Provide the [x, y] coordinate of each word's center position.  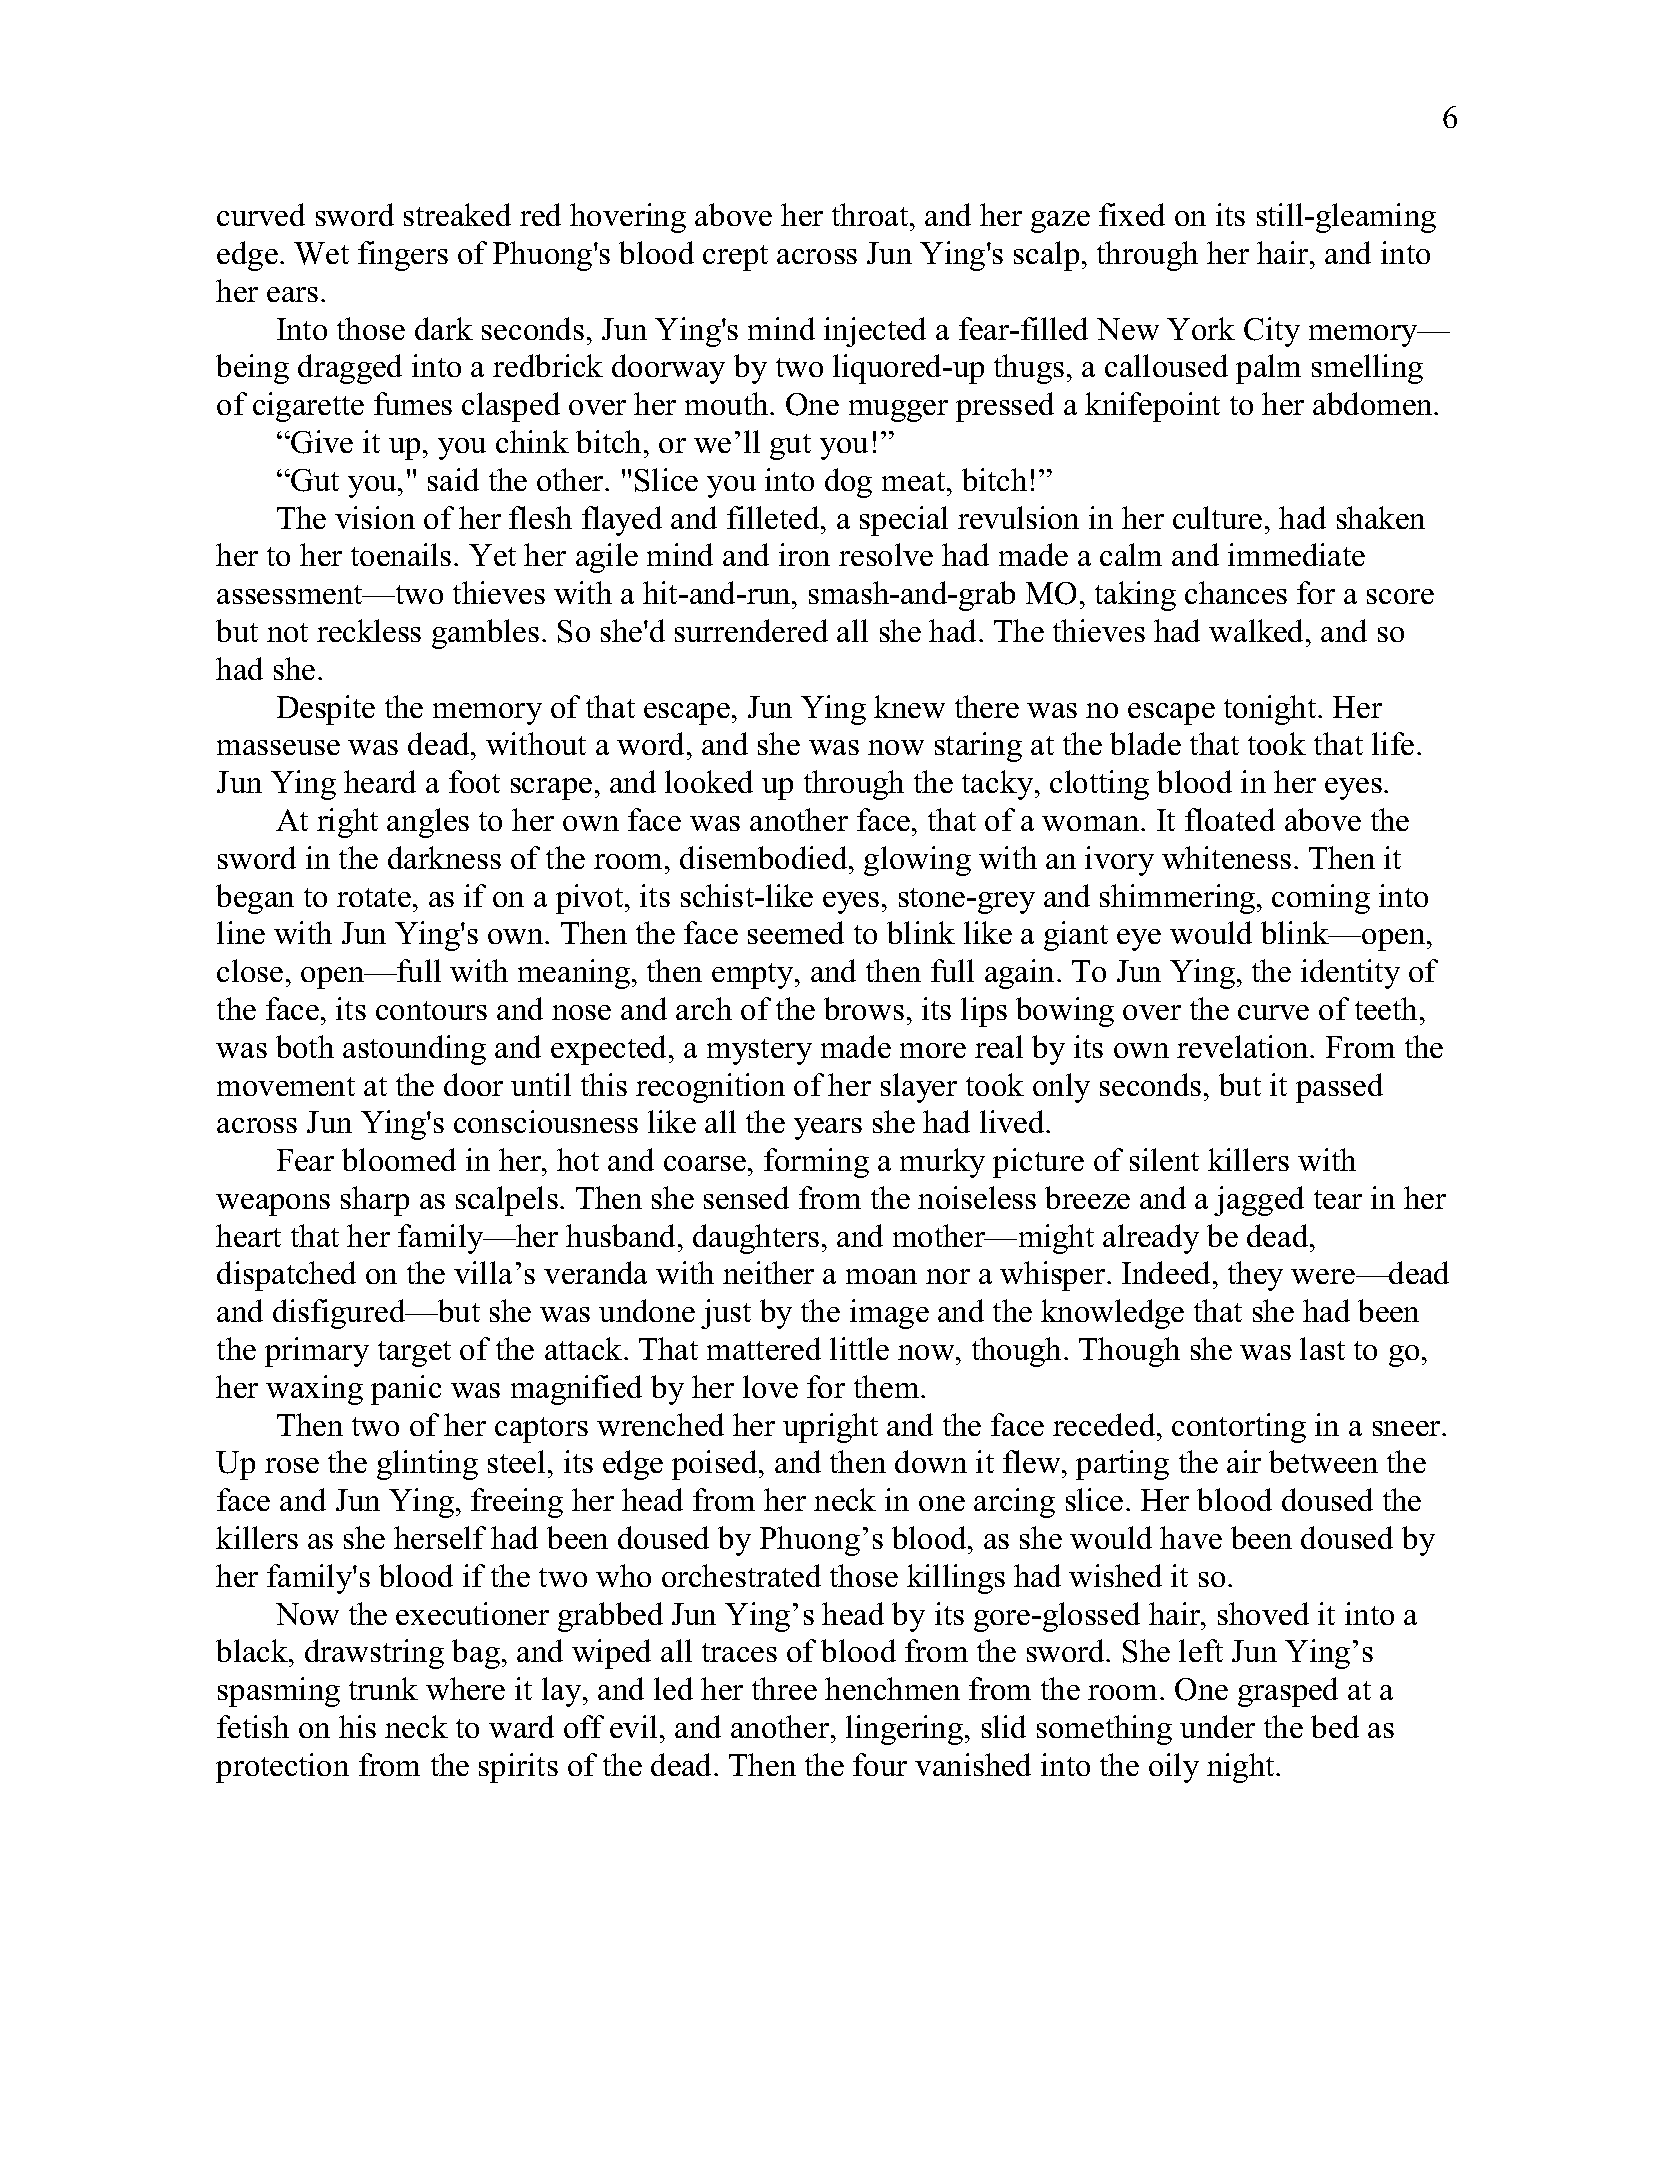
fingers [403, 256]
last [1322, 1348]
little [859, 1348]
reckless [369, 630]
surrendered [751, 630]
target [414, 1354]
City [1272, 332]
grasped [1288, 1692]
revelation [1244, 1046]
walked [1258, 630]
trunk [383, 1688]
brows [864, 1008]
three [784, 1688]
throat [871, 214]
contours [431, 1010]
